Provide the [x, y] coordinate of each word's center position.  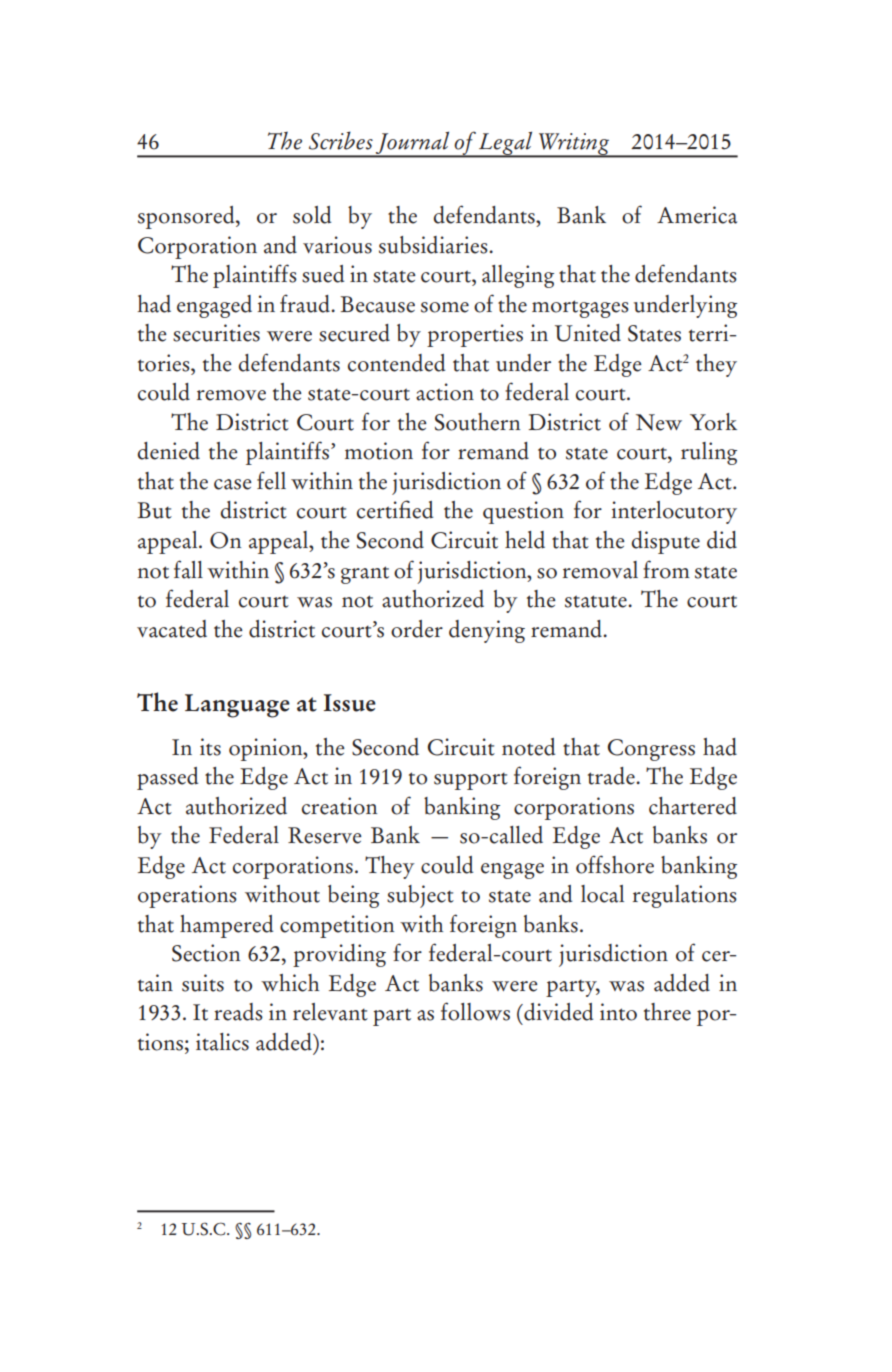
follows [475, 1011]
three [667, 1012]
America [697, 215]
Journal [413, 144]
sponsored [187, 217]
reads [238, 1012]
